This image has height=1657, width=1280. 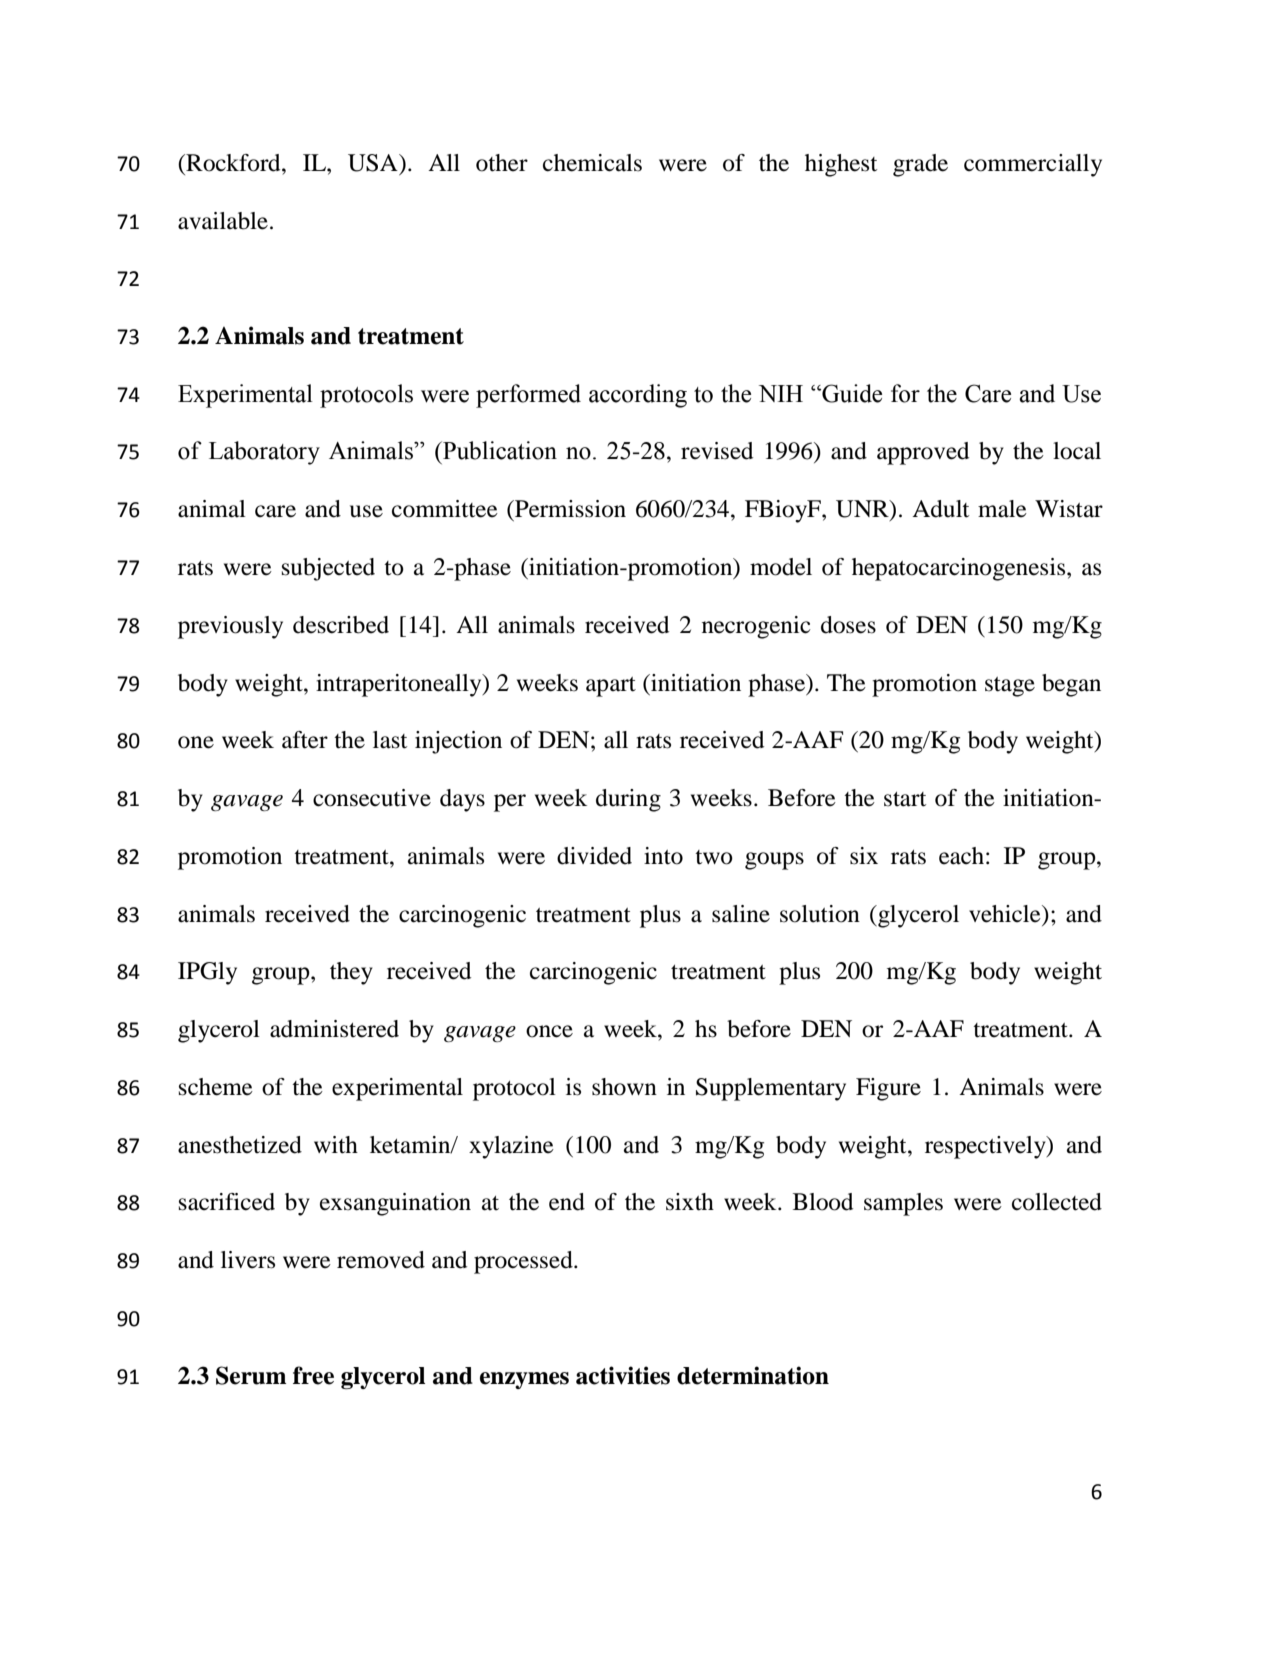 I want to click on Permission, so click(x=569, y=509).
